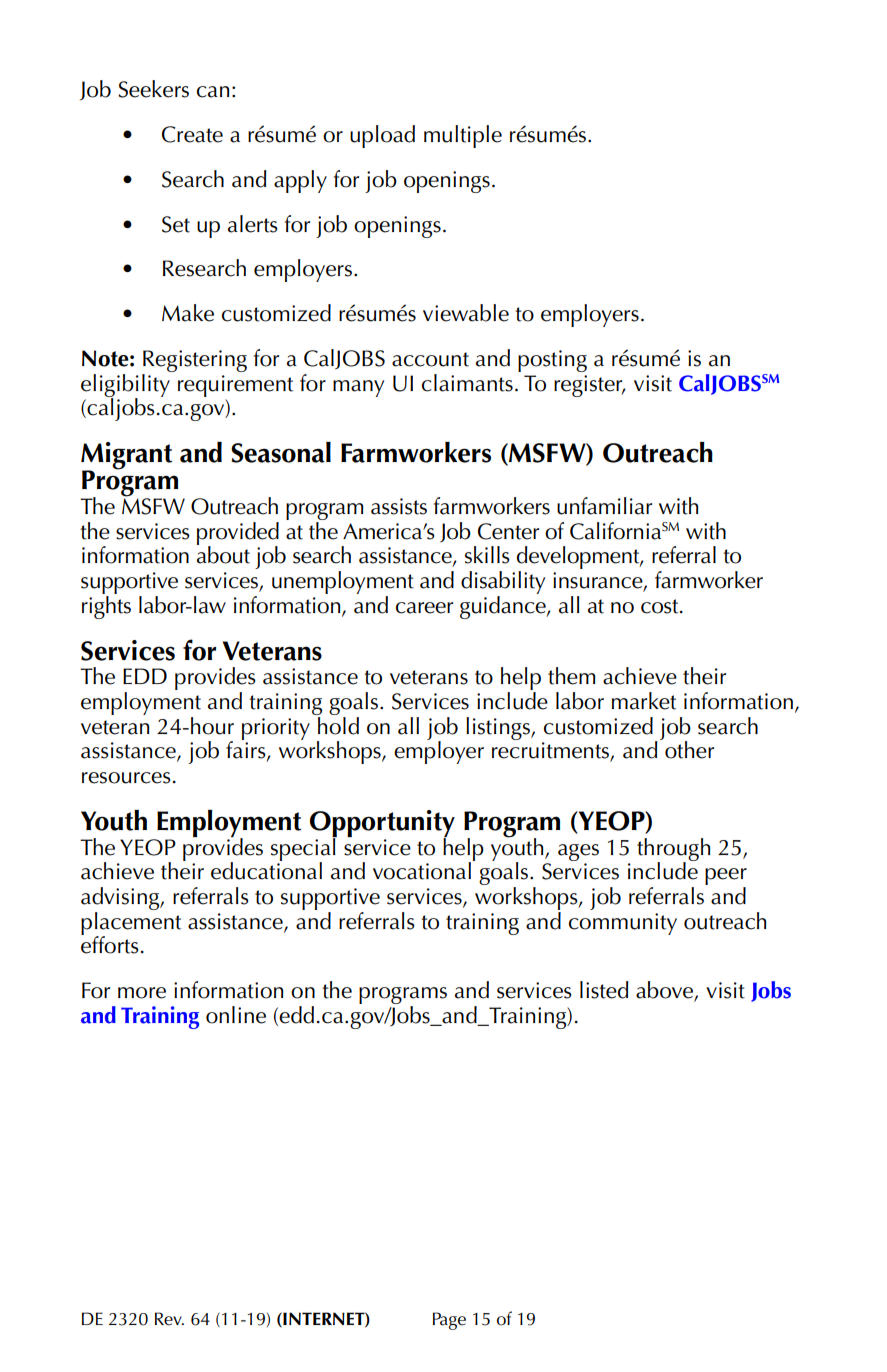 The image size is (887, 1372). What do you see at coordinates (644, 701) in the screenshot?
I see `market` at bounding box center [644, 701].
